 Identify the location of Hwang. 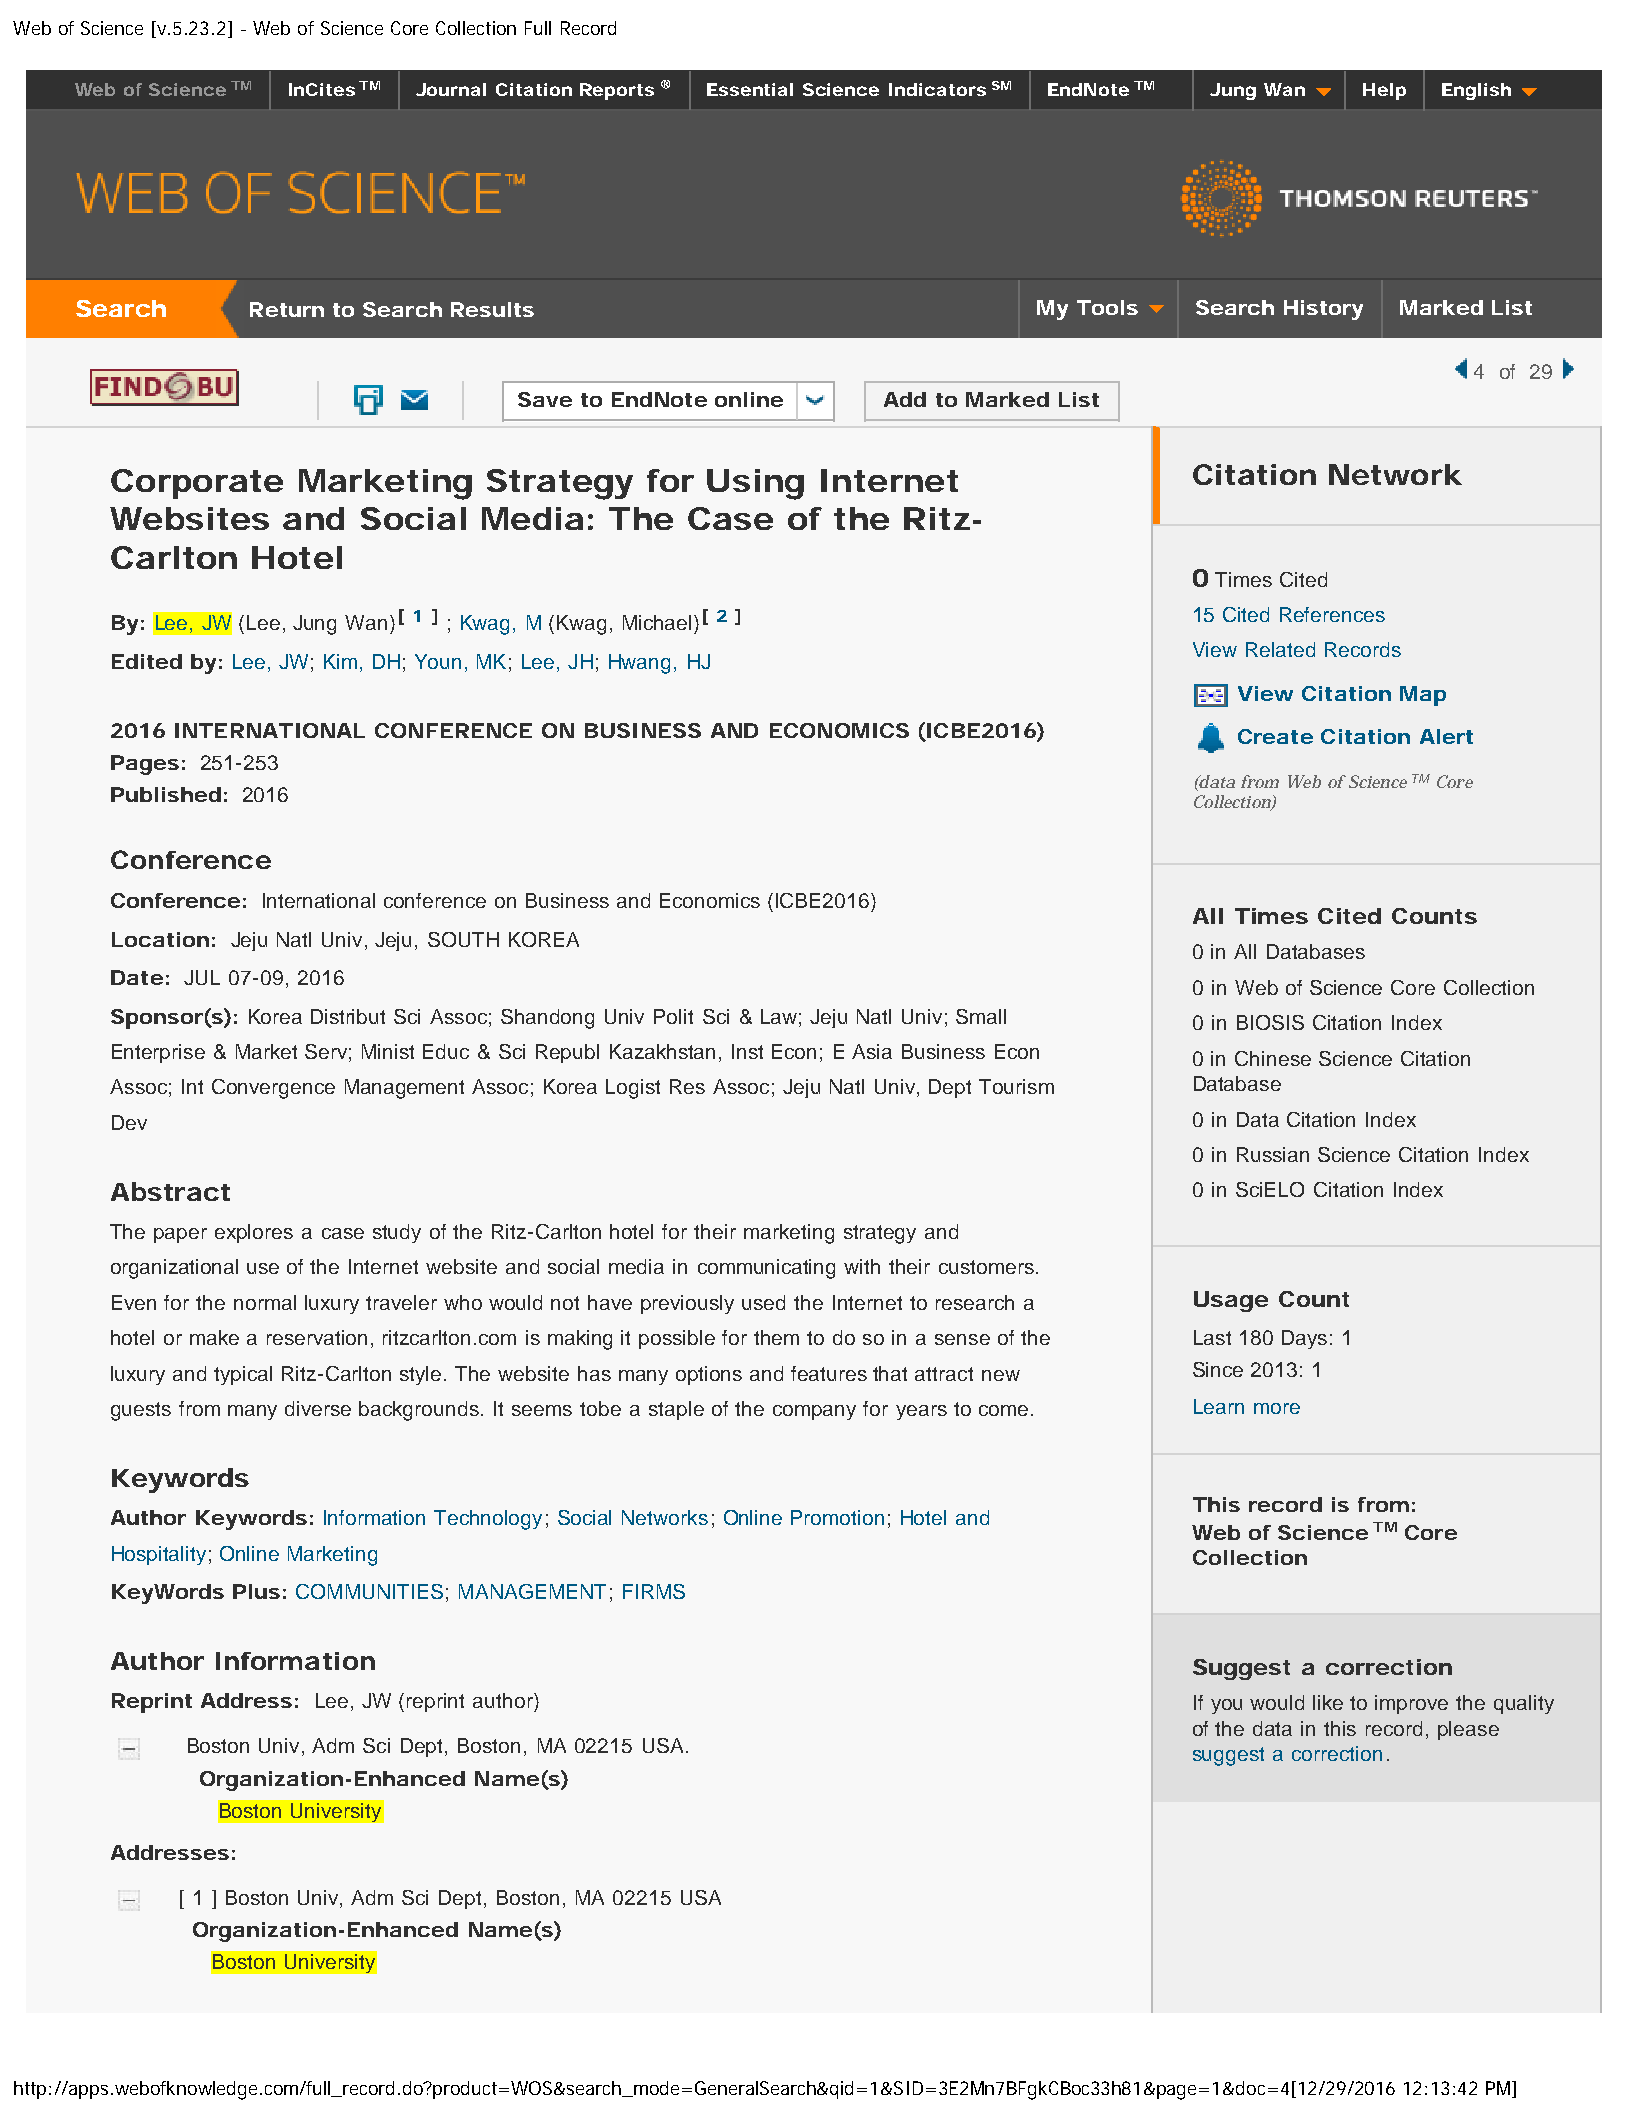
(639, 664).
